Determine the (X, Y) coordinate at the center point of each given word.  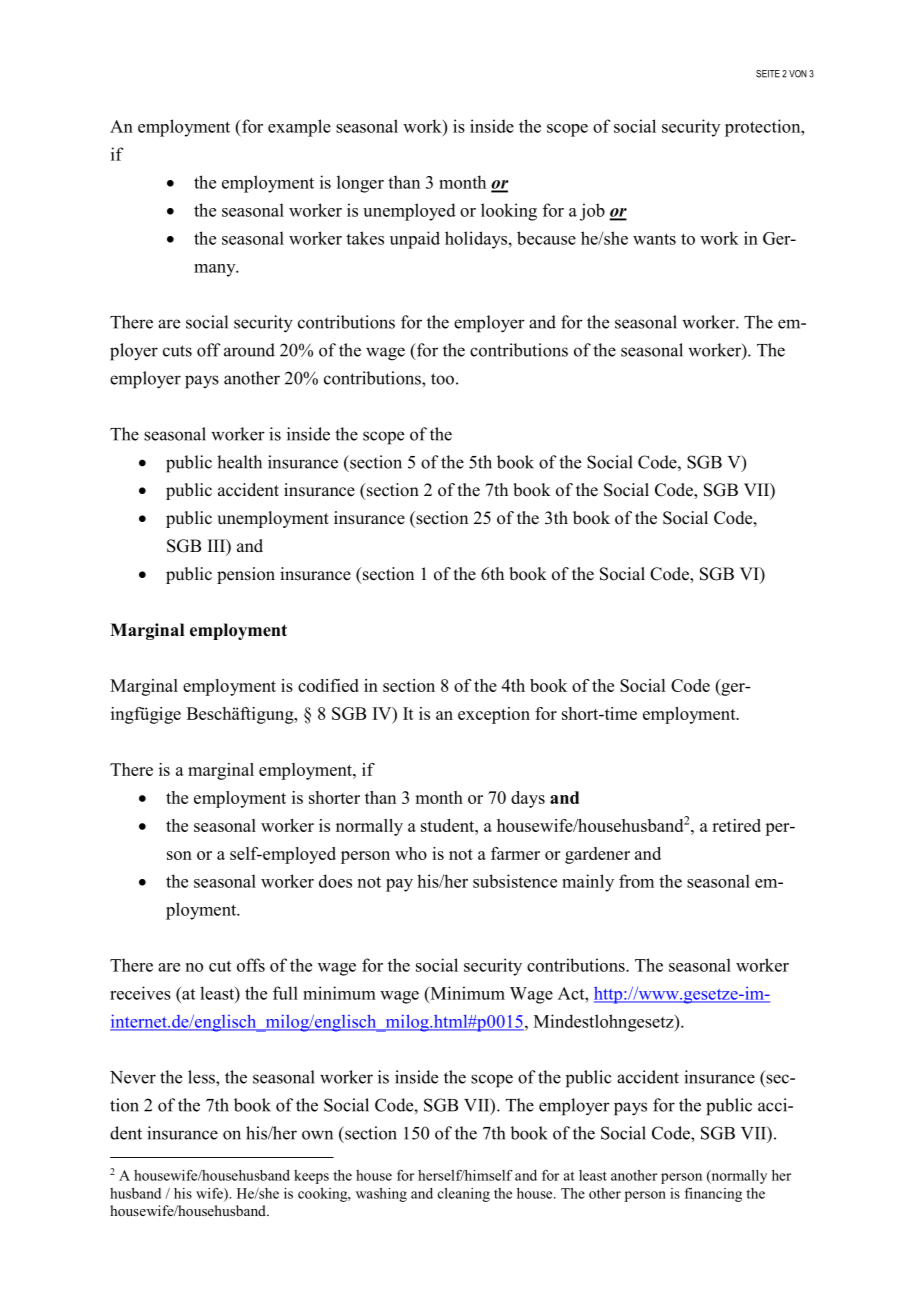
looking (509, 212)
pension (246, 575)
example (299, 128)
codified (328, 685)
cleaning (464, 1195)
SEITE (768, 74)
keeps (311, 1177)
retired (736, 825)
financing (713, 1195)
